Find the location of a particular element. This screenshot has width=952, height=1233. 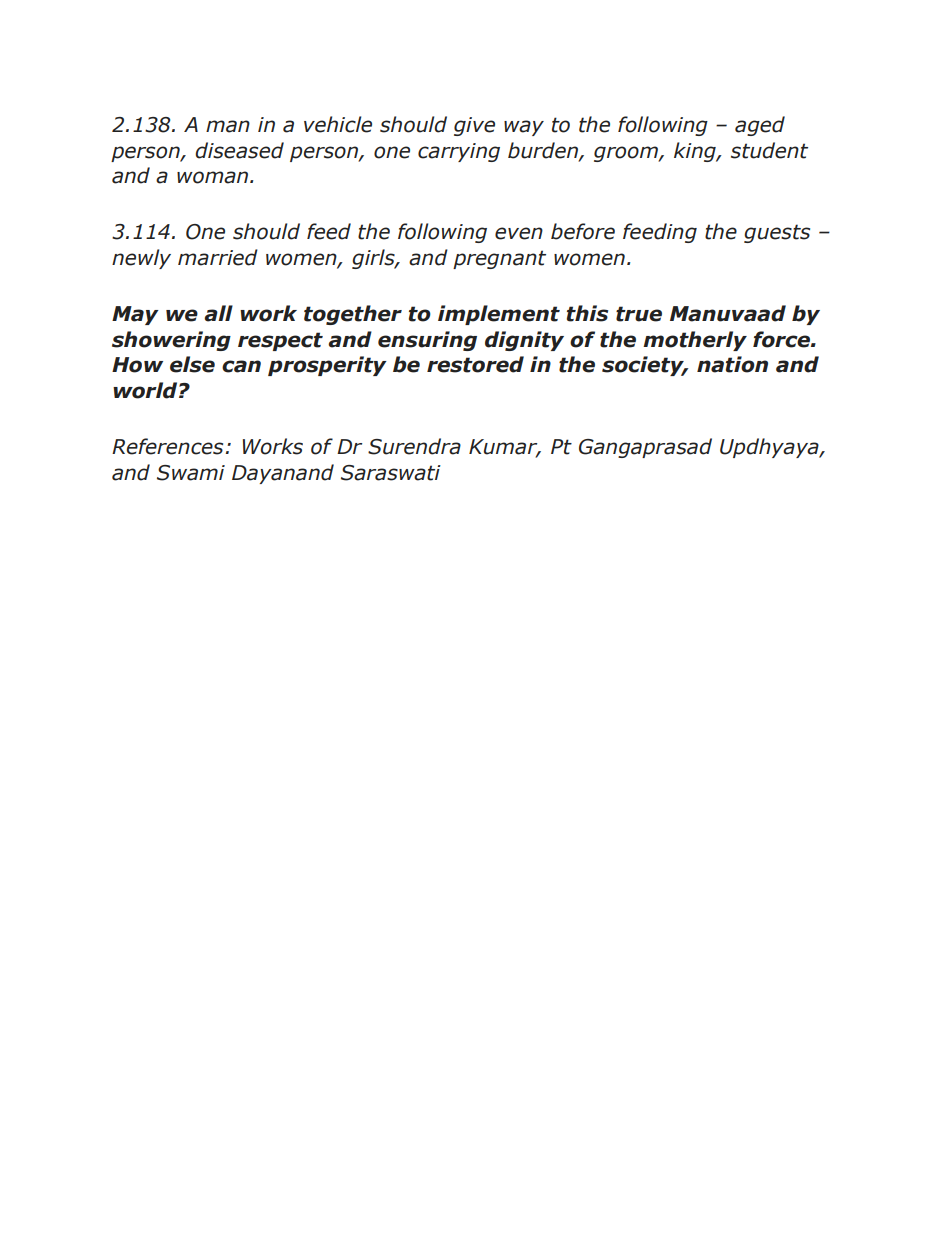

true is located at coordinates (639, 314).
